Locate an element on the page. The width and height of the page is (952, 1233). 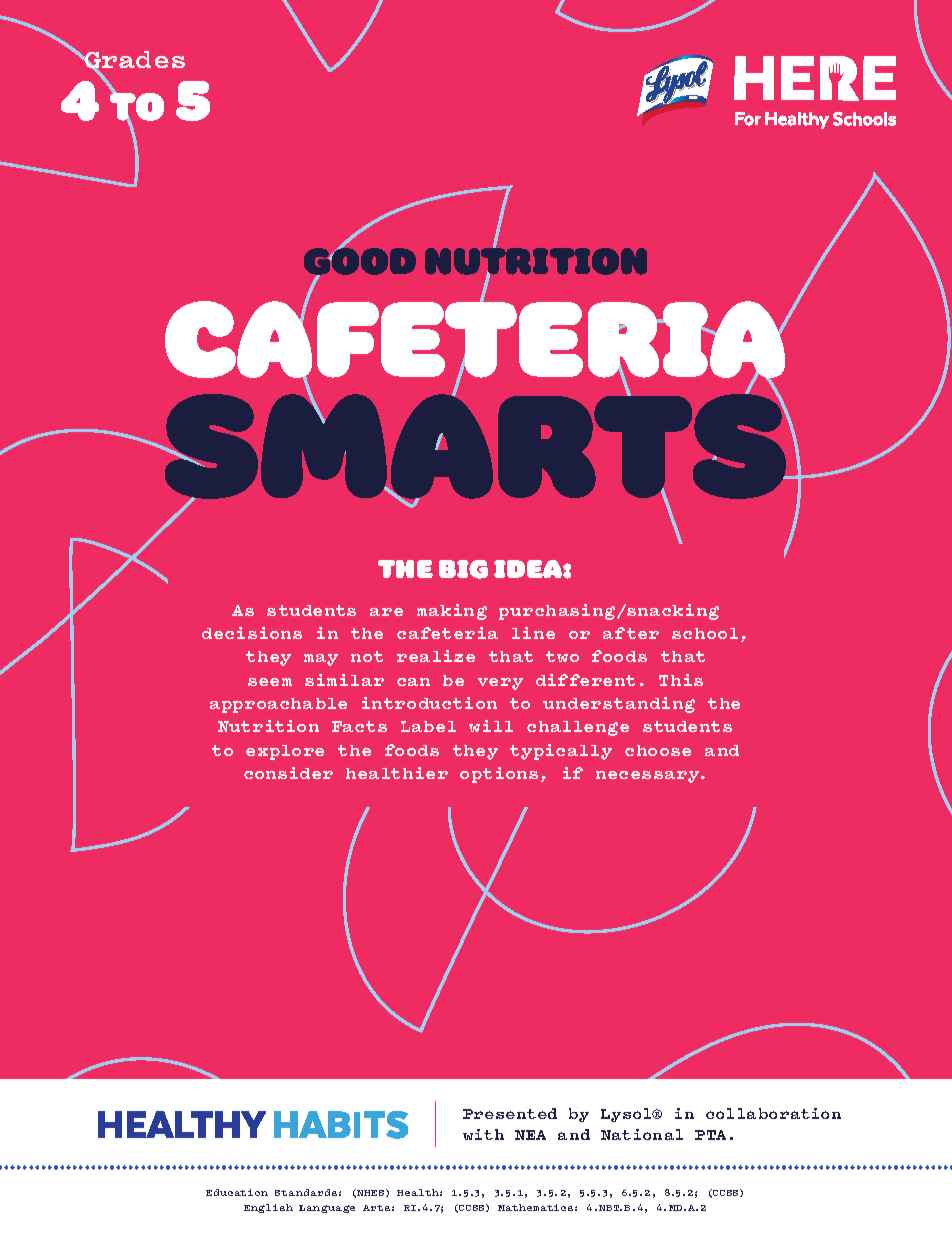
consider is located at coordinates (288, 773).
